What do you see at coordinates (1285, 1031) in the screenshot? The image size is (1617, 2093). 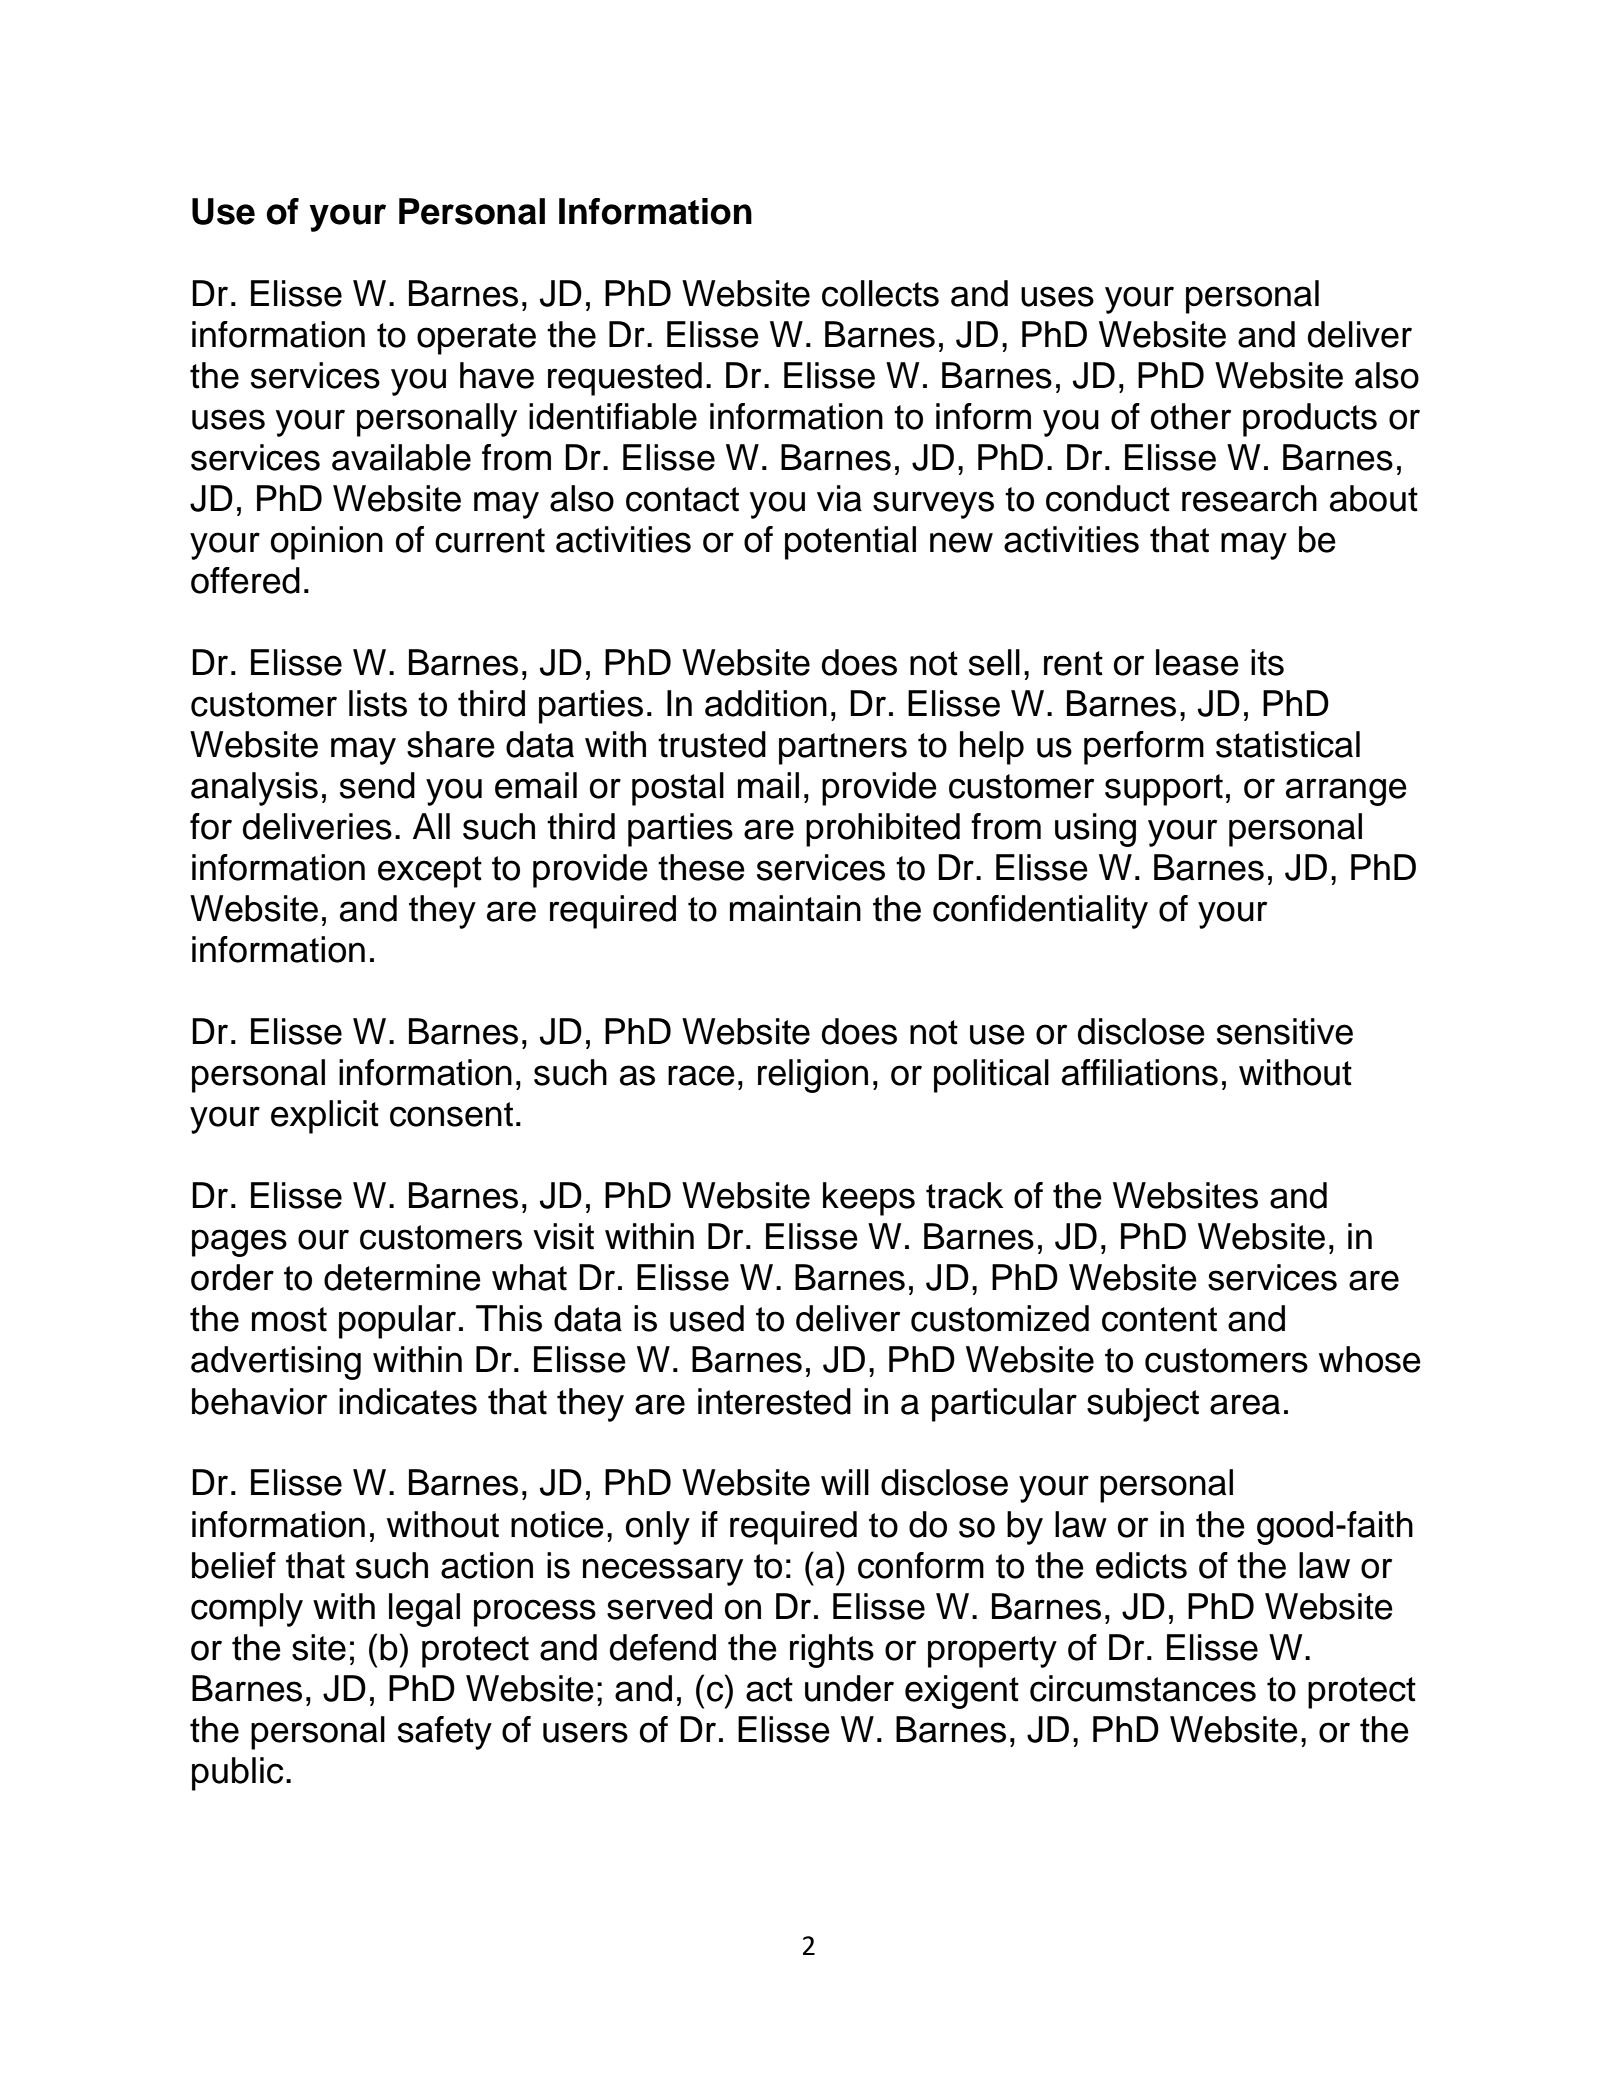 I see `sensitive` at bounding box center [1285, 1031].
